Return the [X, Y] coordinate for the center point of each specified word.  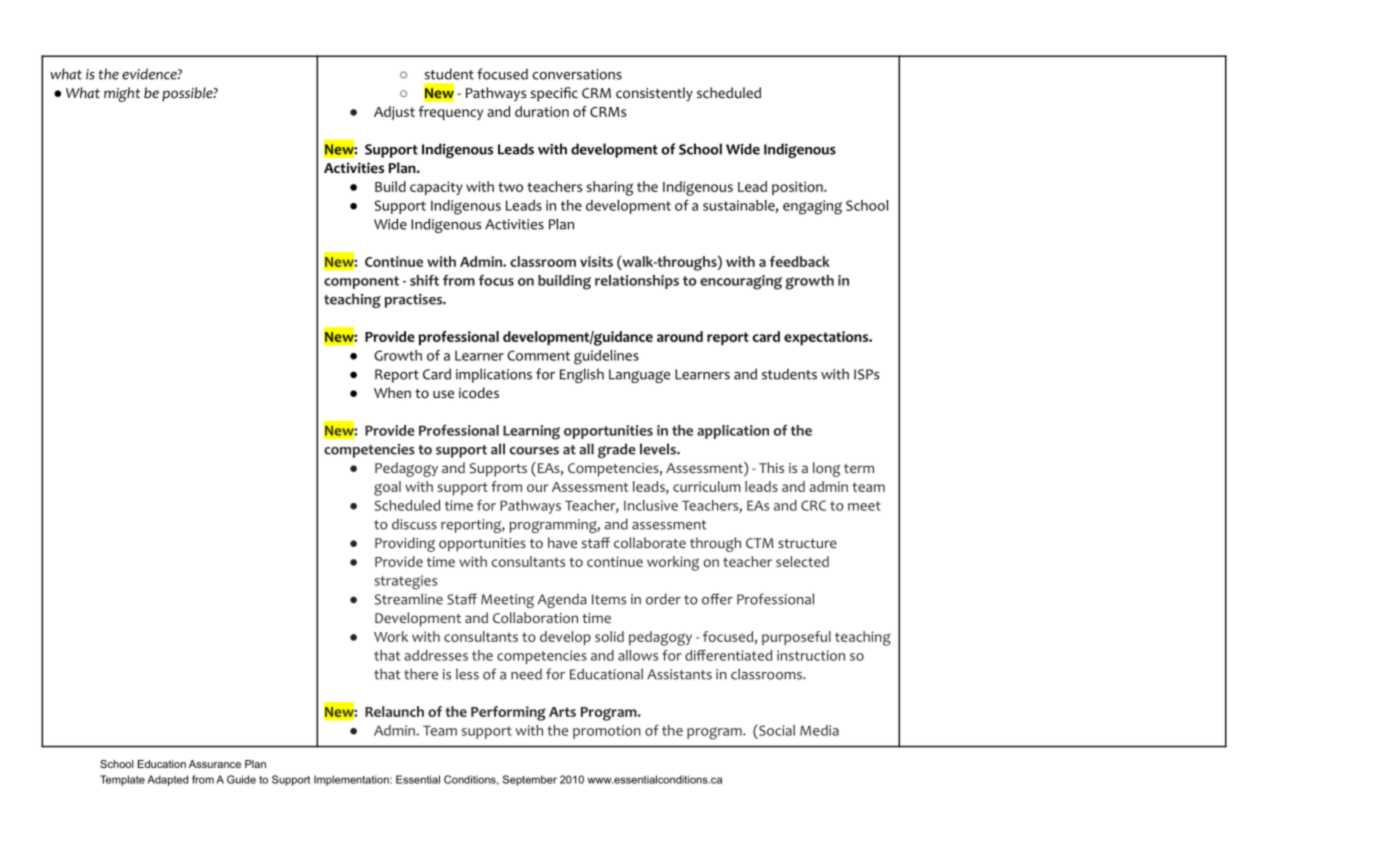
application [733, 432]
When [392, 392]
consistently [654, 94]
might [122, 94]
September [530, 780]
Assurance [215, 764]
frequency [450, 113]
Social [776, 730]
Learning [531, 432]
